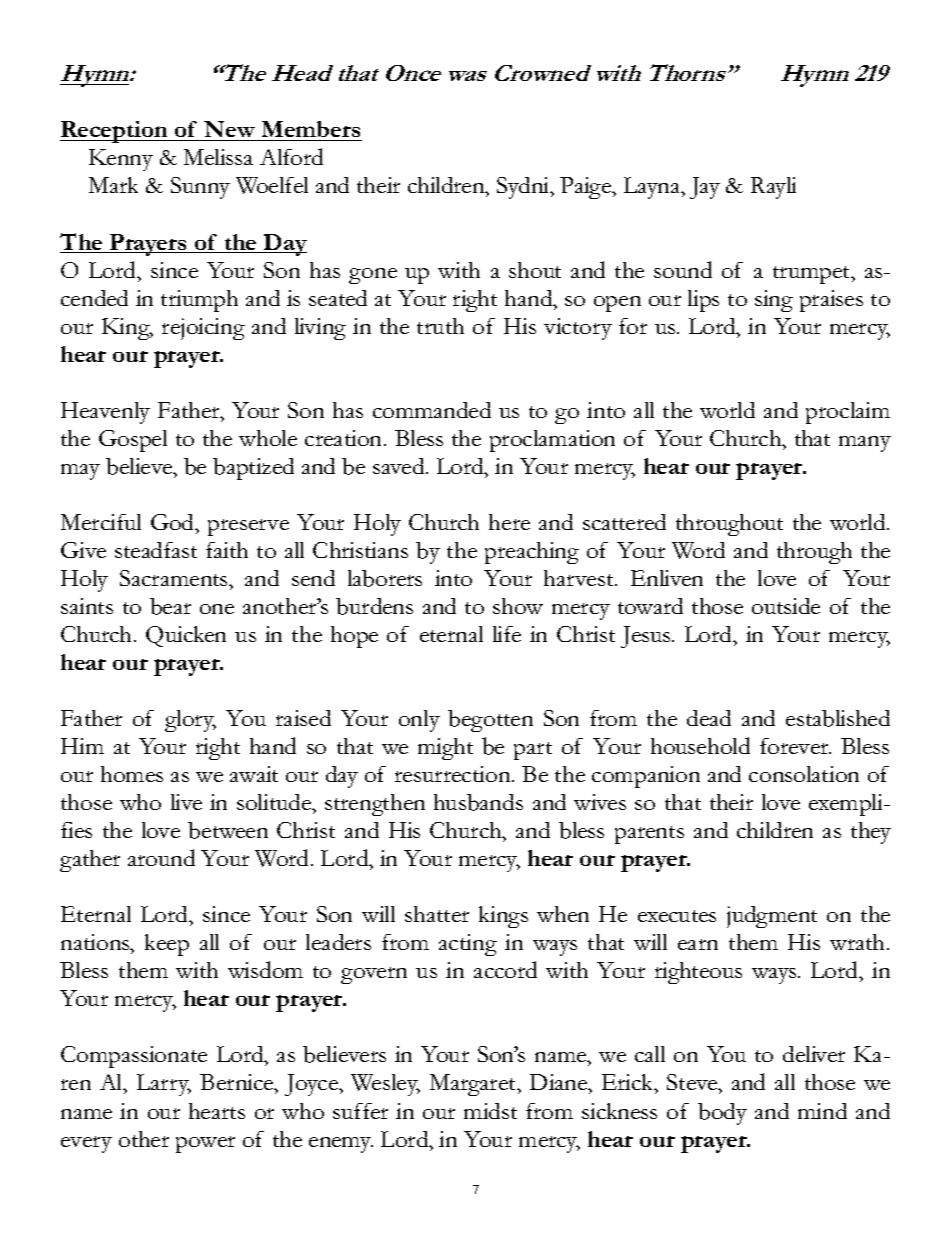 The height and width of the screenshot is (1233, 952). Describe the element at coordinates (587, 188) in the screenshot. I see `Paige` at that location.
